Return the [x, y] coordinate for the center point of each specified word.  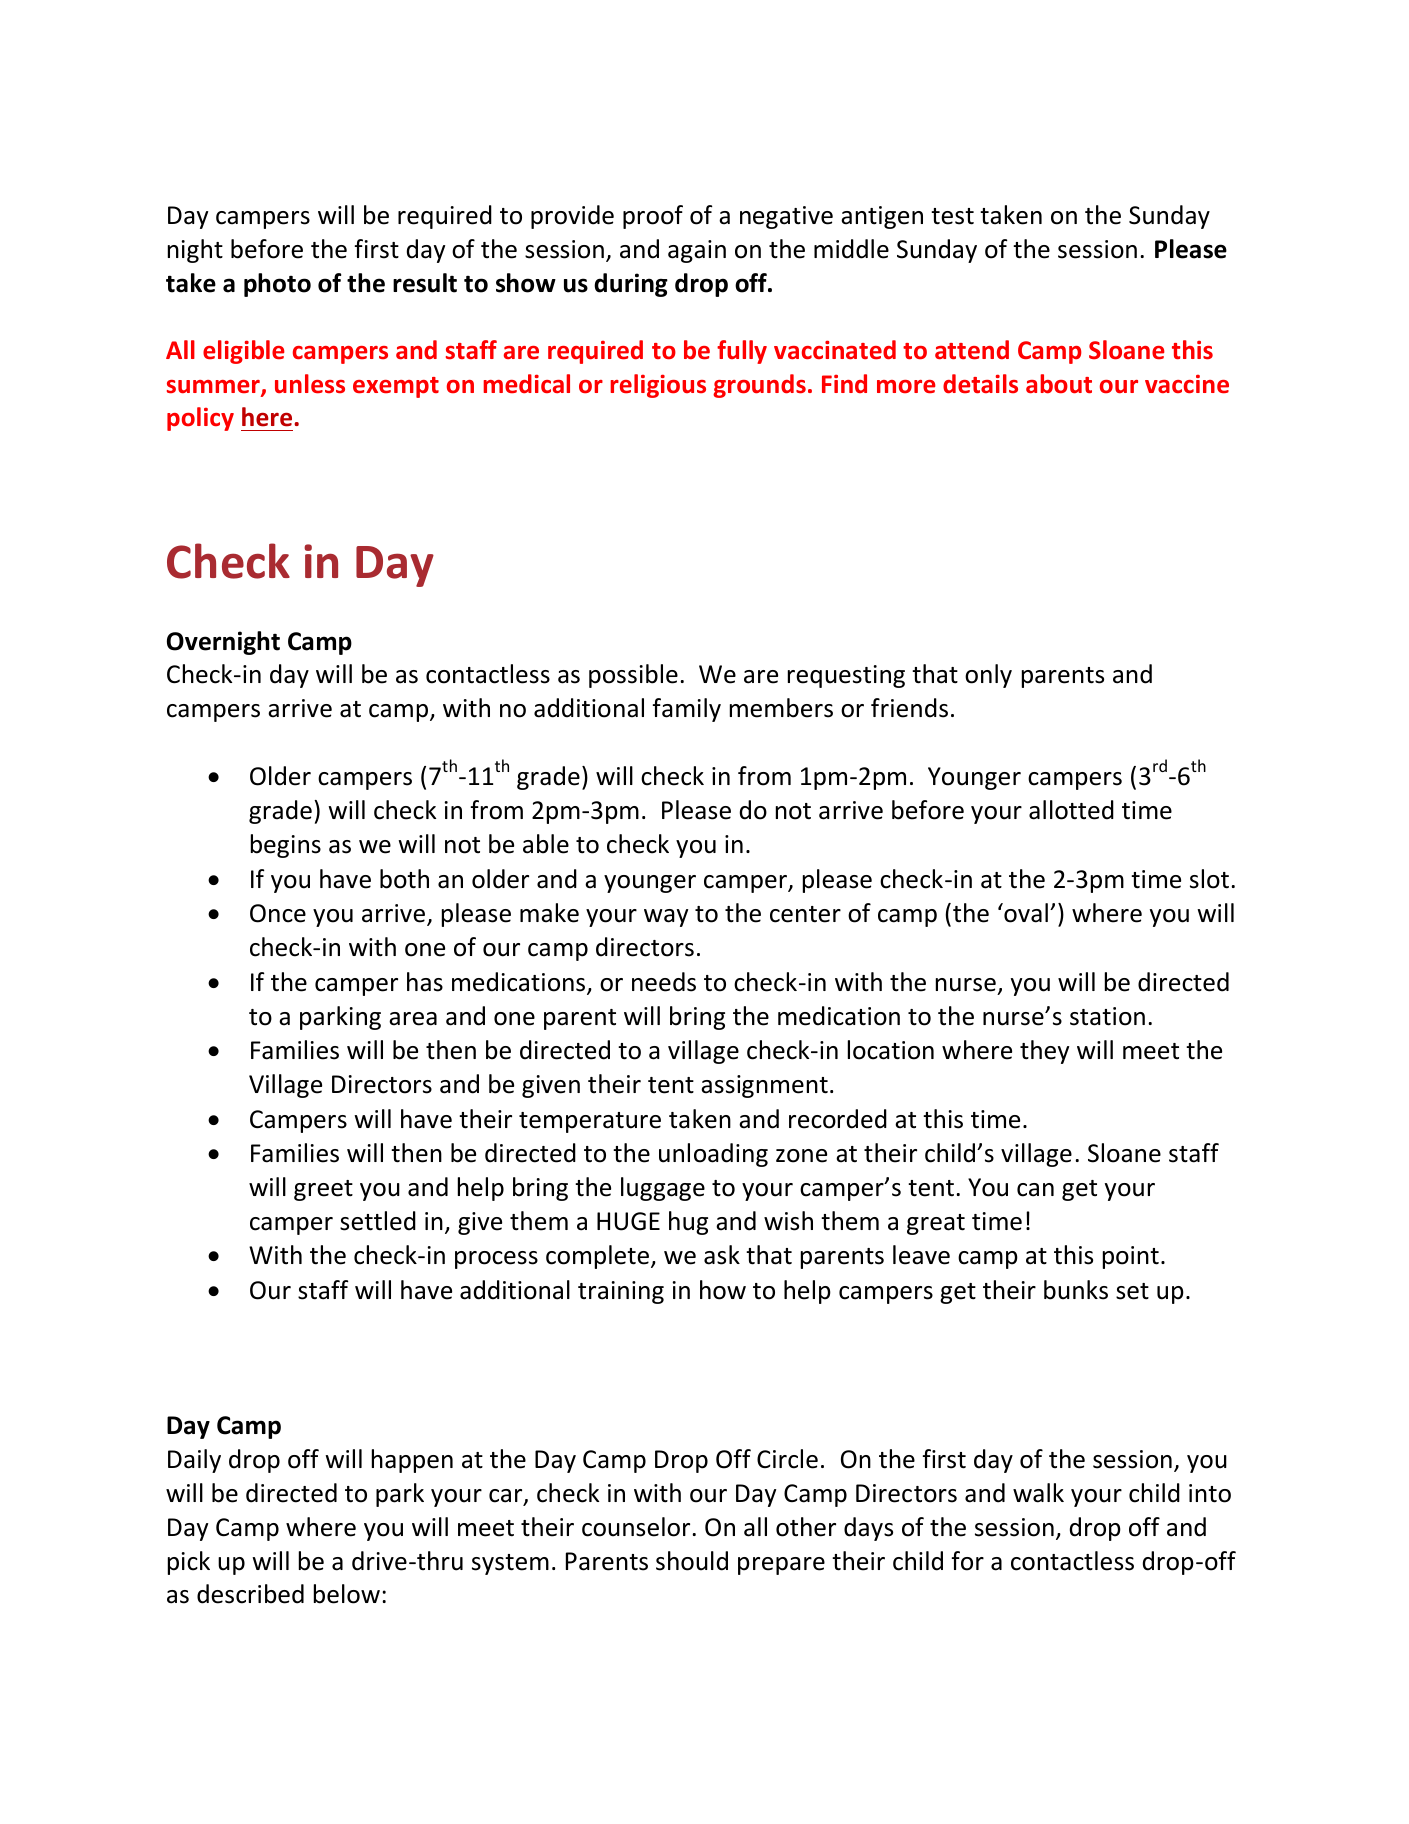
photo [277, 285]
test [952, 216]
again [697, 251]
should [692, 1561]
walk [1038, 1493]
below [347, 1594]
